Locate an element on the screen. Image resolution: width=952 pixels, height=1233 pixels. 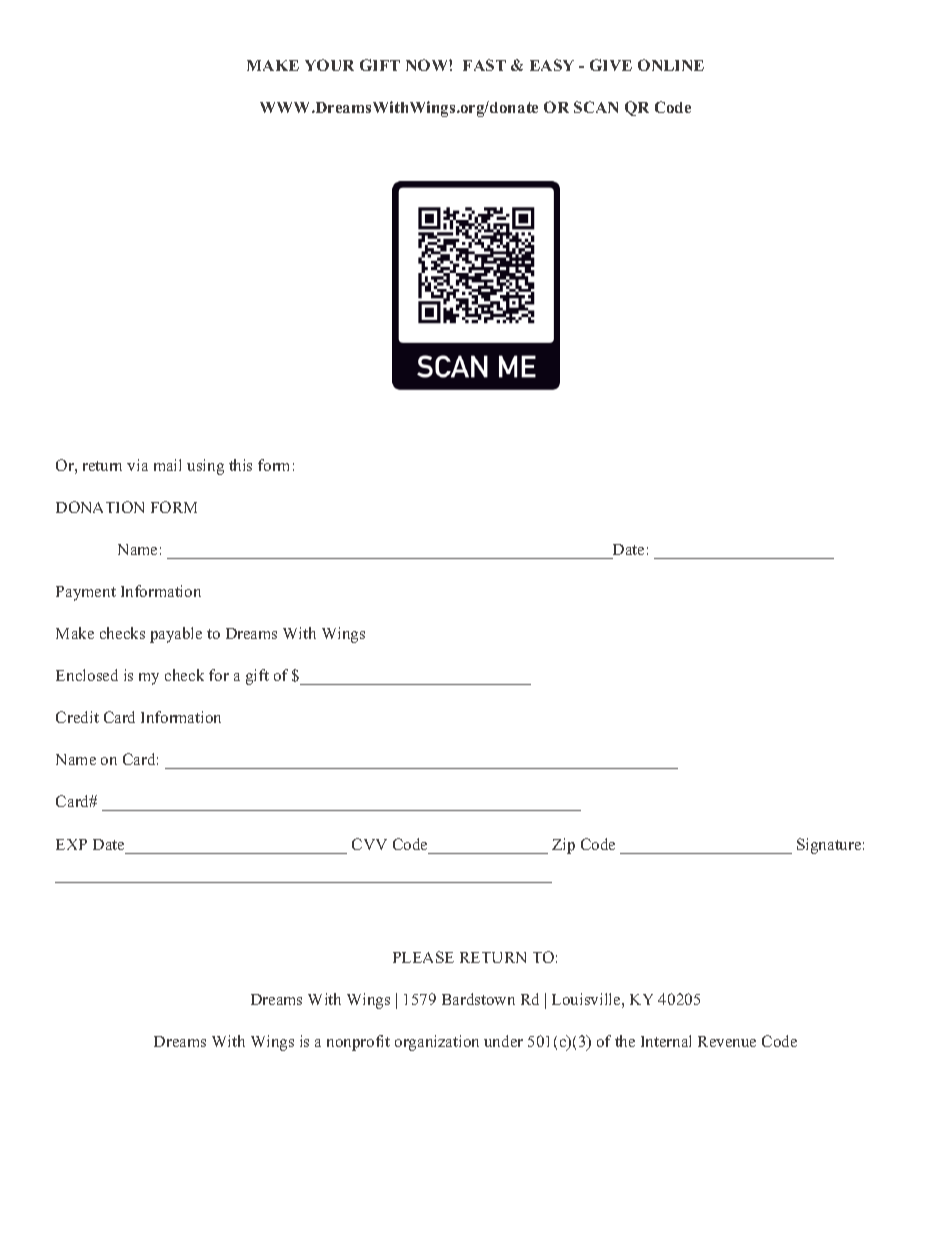
via is located at coordinates (137, 465).
